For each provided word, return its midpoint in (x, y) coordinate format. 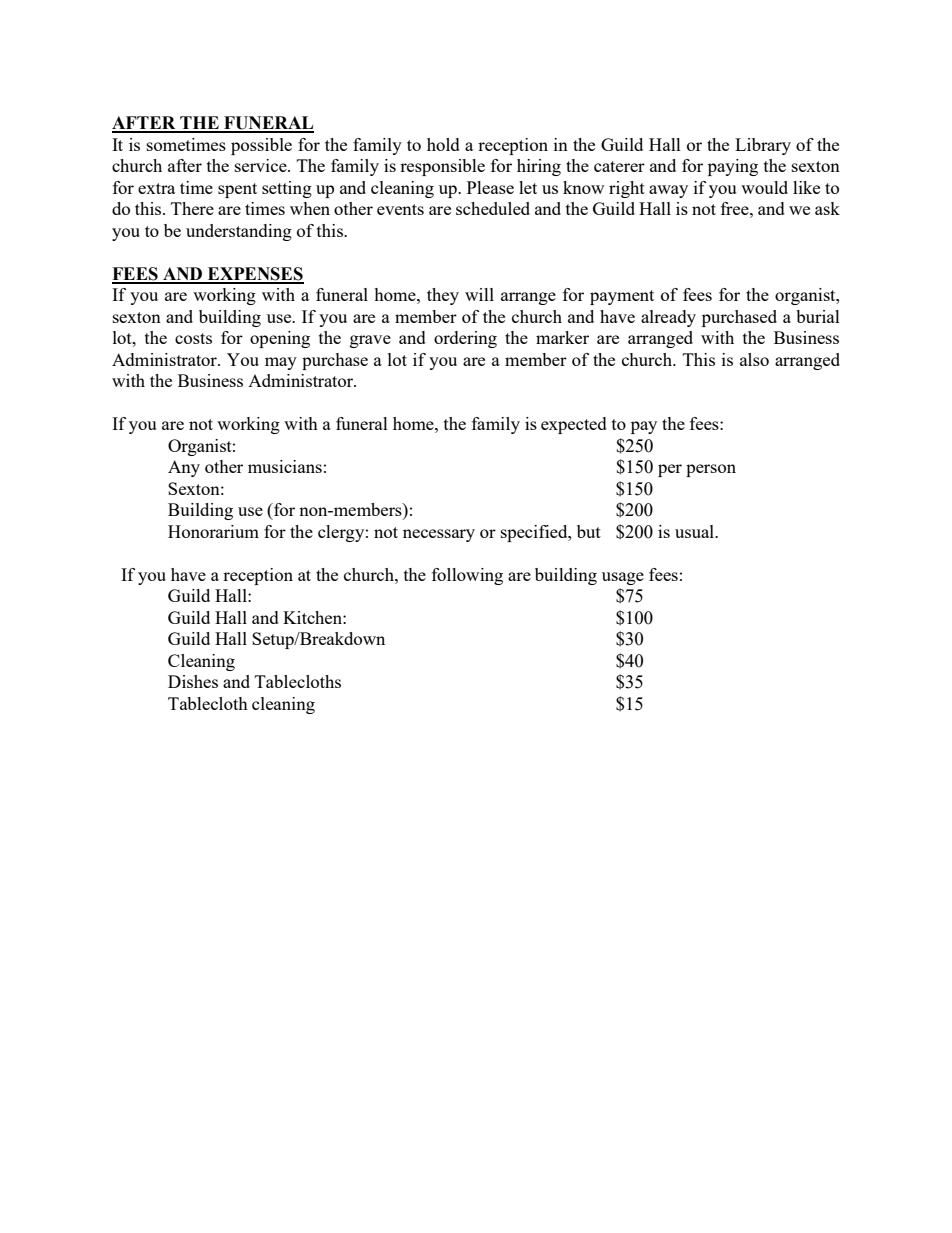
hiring (539, 167)
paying (733, 167)
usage (623, 578)
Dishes (193, 681)
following (467, 576)
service (262, 165)
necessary (439, 535)
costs (193, 338)
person (711, 470)
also (754, 359)
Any (184, 468)
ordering (465, 339)
